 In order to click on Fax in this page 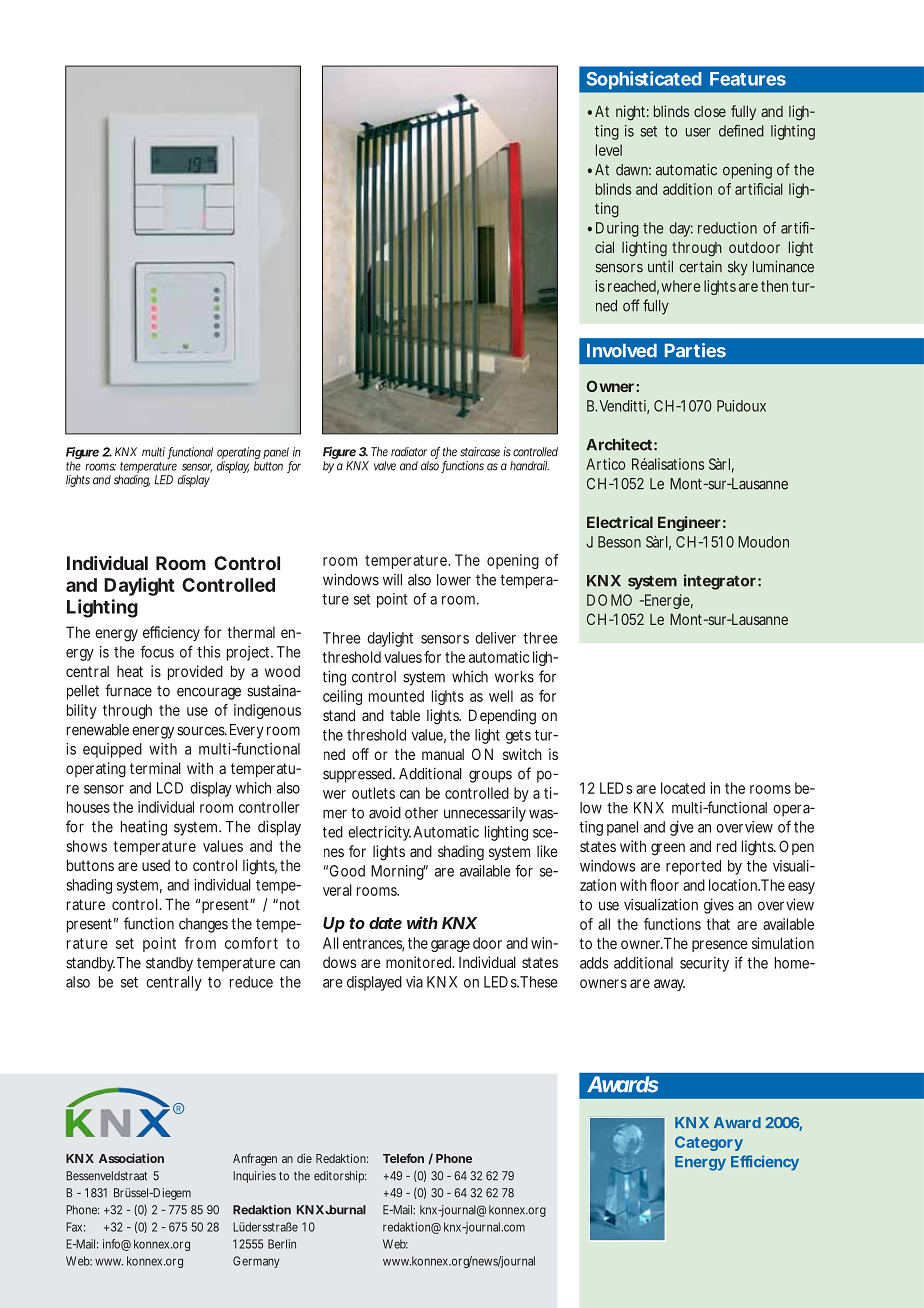, I will do `click(75, 1227)`.
